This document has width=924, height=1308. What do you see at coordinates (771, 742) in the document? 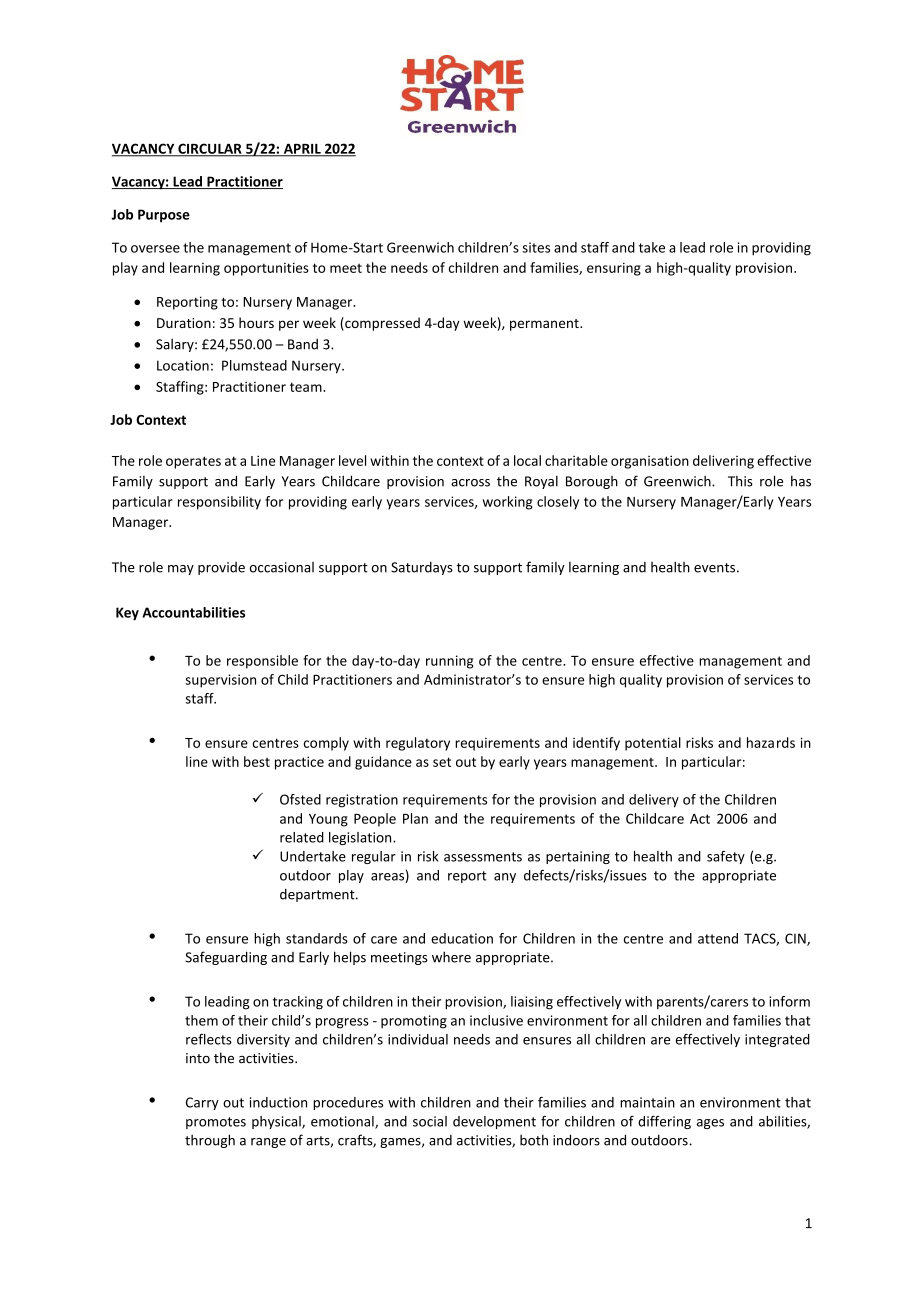
I see `hazards` at bounding box center [771, 742].
